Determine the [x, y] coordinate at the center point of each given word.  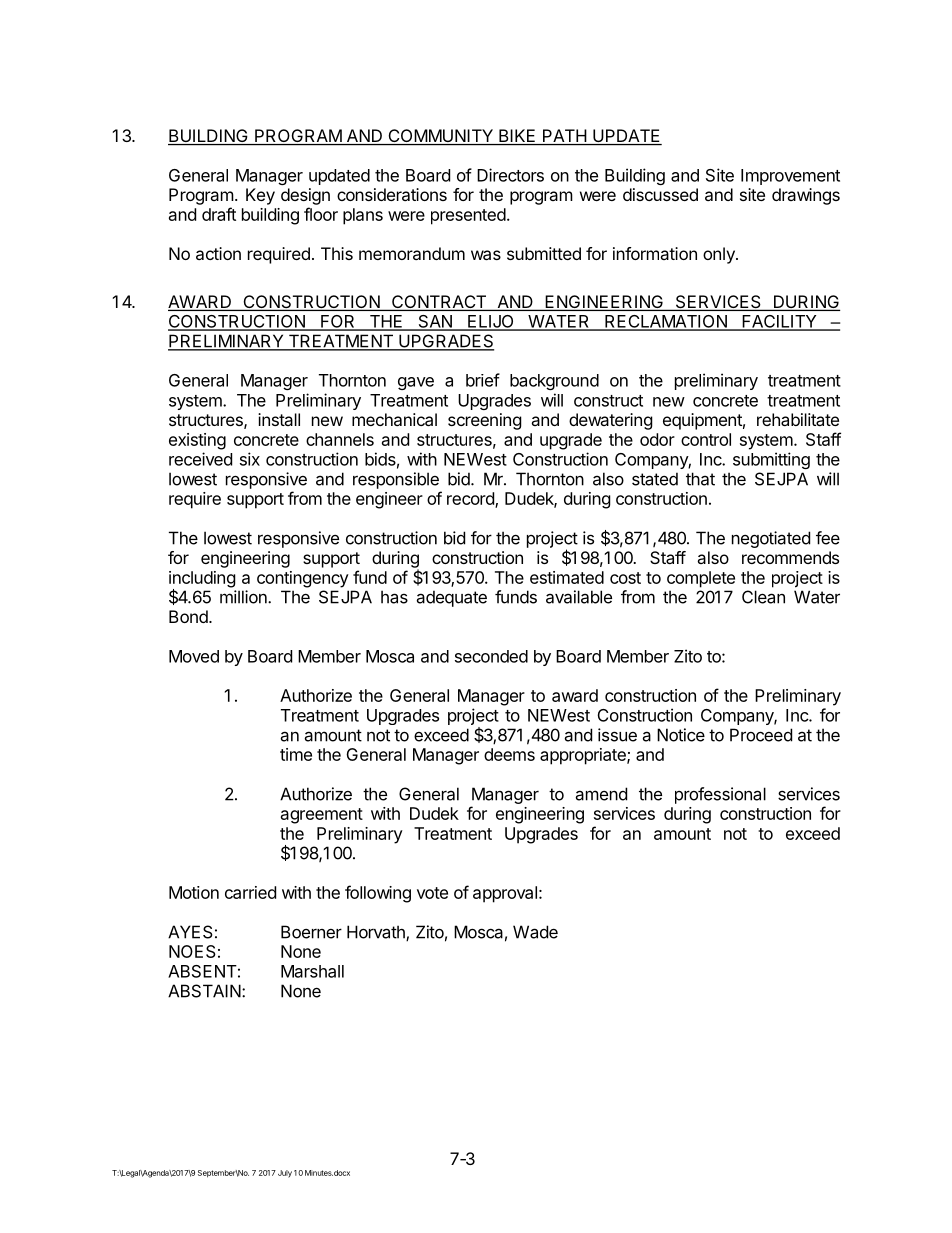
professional [720, 795]
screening [485, 421]
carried [250, 892]
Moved [194, 656]
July [285, 1174]
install [279, 419]
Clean [763, 597]
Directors [510, 175]
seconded [491, 656]
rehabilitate [798, 419]
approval [505, 894]
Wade [535, 932]
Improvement [790, 177]
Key [260, 196]
